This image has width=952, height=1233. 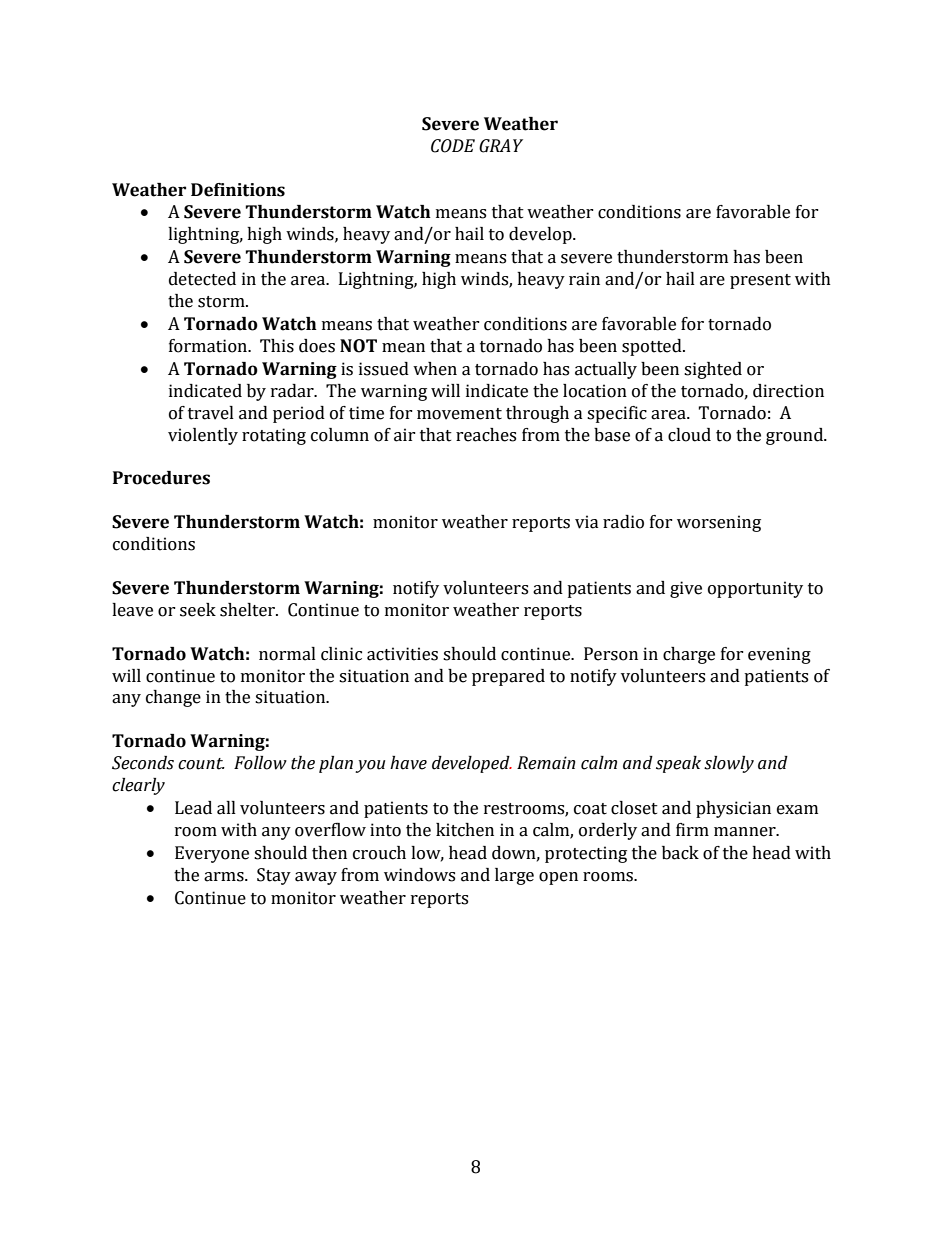 What do you see at coordinates (587, 522) in the image?
I see `via` at bounding box center [587, 522].
